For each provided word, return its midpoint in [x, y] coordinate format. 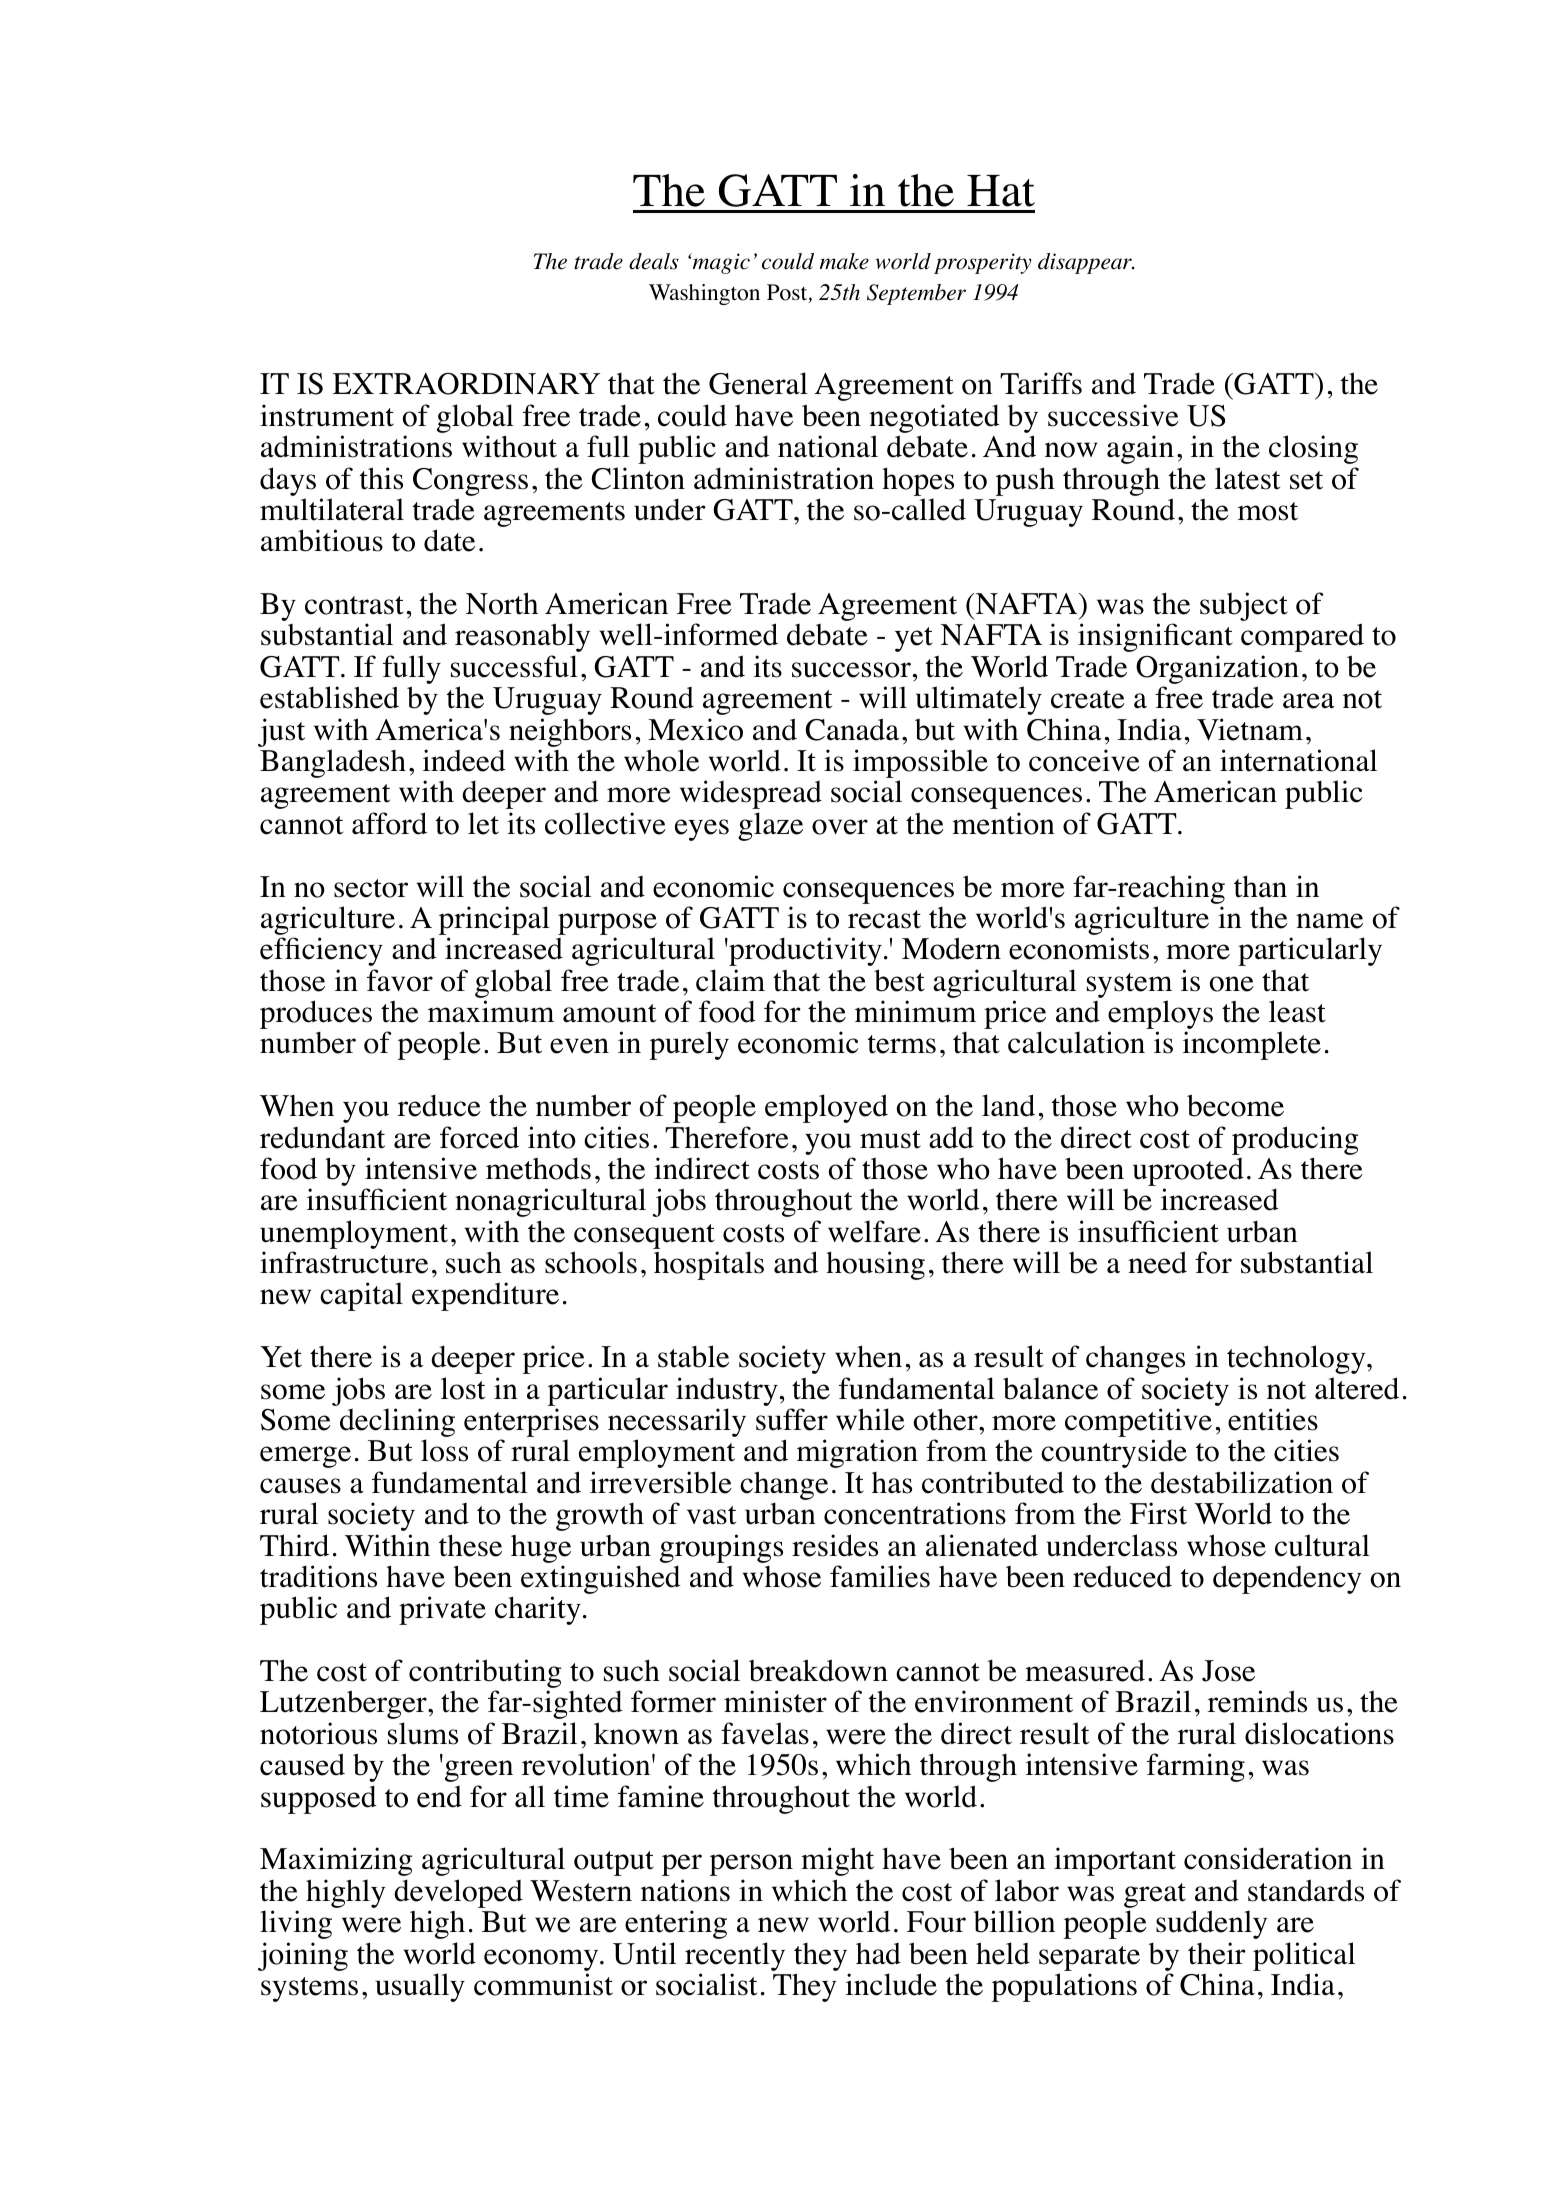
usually [420, 1987]
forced [479, 1137]
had [878, 1954]
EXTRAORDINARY [466, 384]
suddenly [1211, 1924]
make [844, 261]
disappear [1086, 263]
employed [826, 1108]
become [1235, 1105]
